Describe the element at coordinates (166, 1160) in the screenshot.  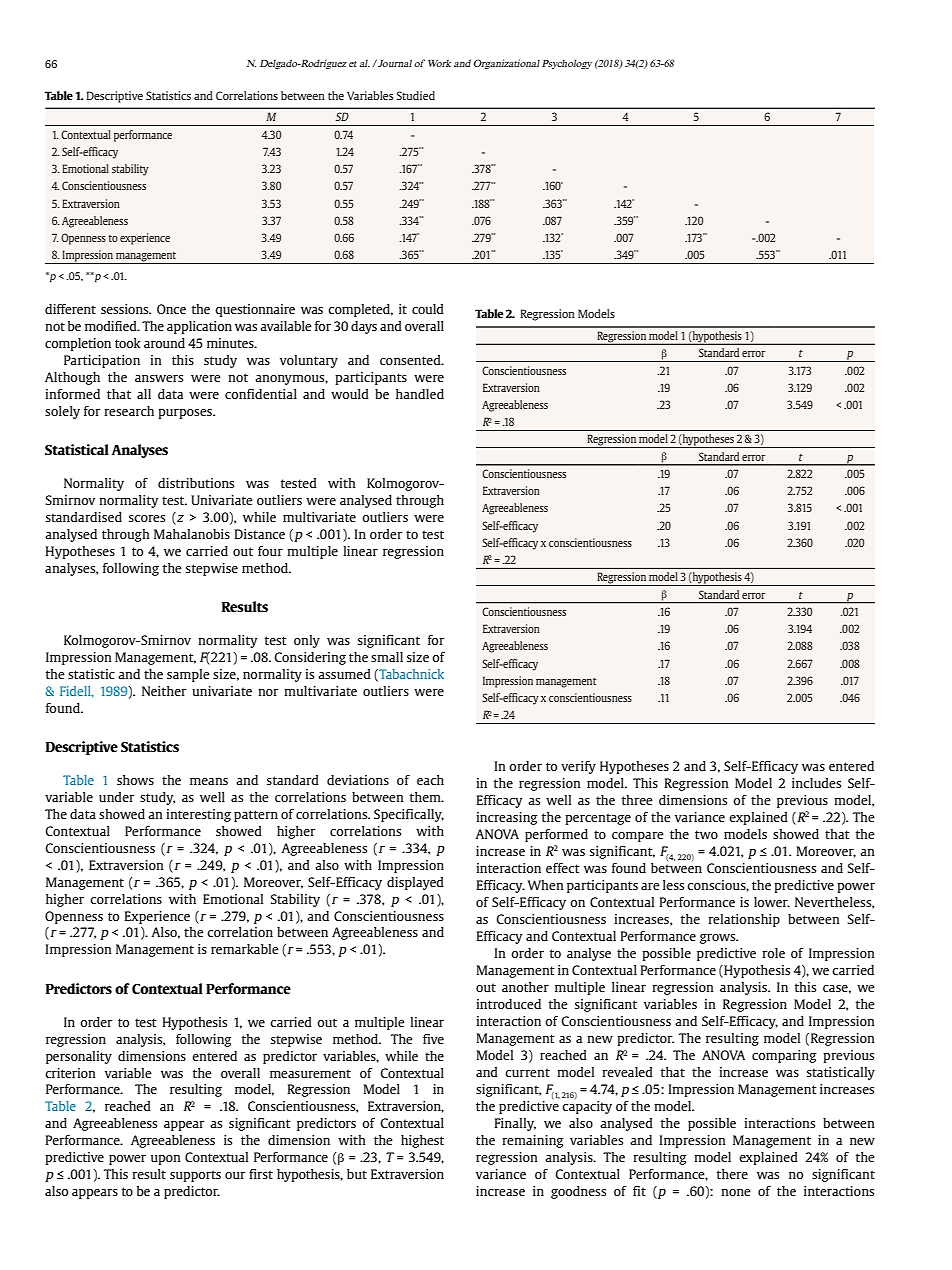
I see `upon` at that location.
